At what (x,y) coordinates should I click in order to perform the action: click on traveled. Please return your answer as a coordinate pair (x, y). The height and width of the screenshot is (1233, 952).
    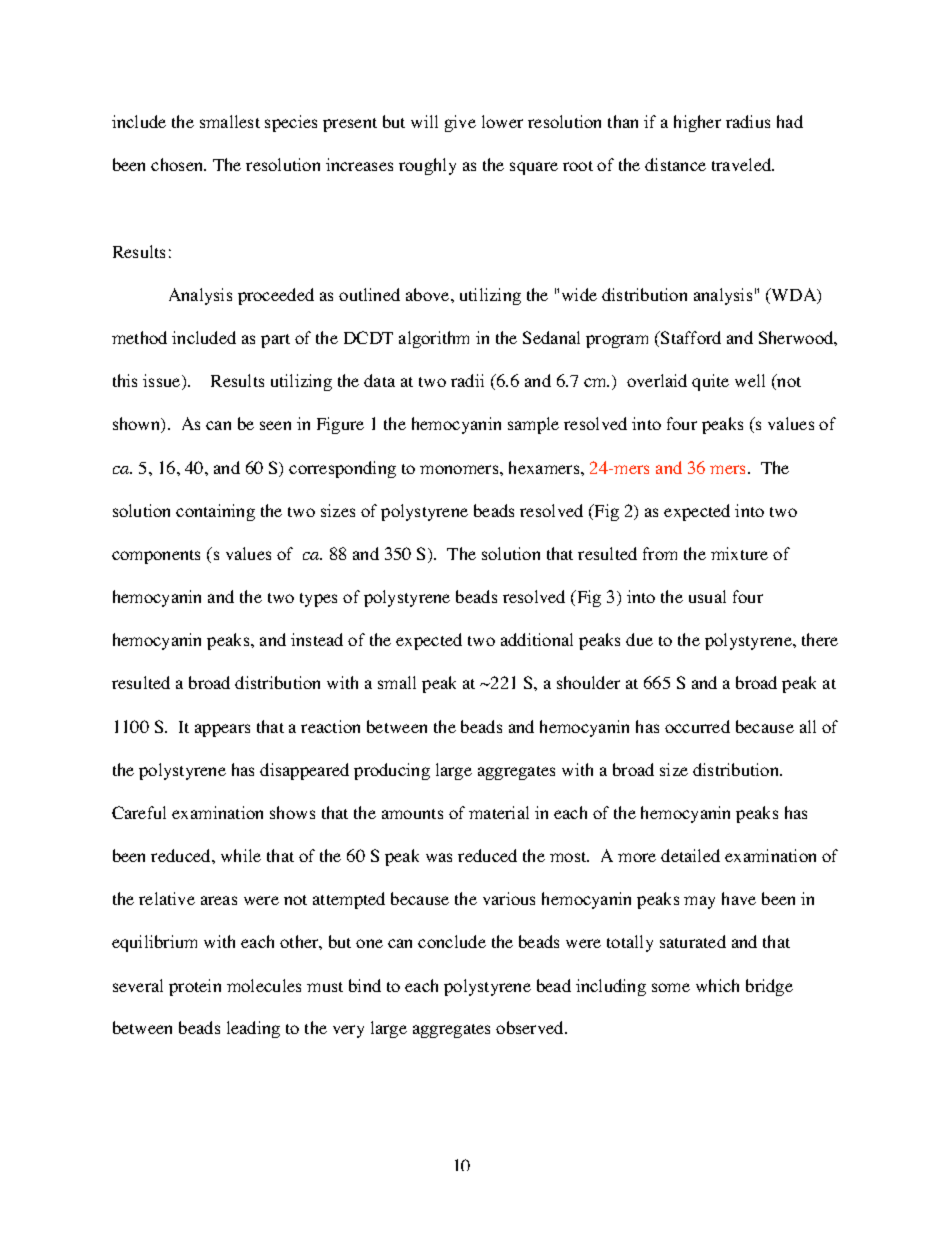
    Looking at the image, I should click on (743, 164).
